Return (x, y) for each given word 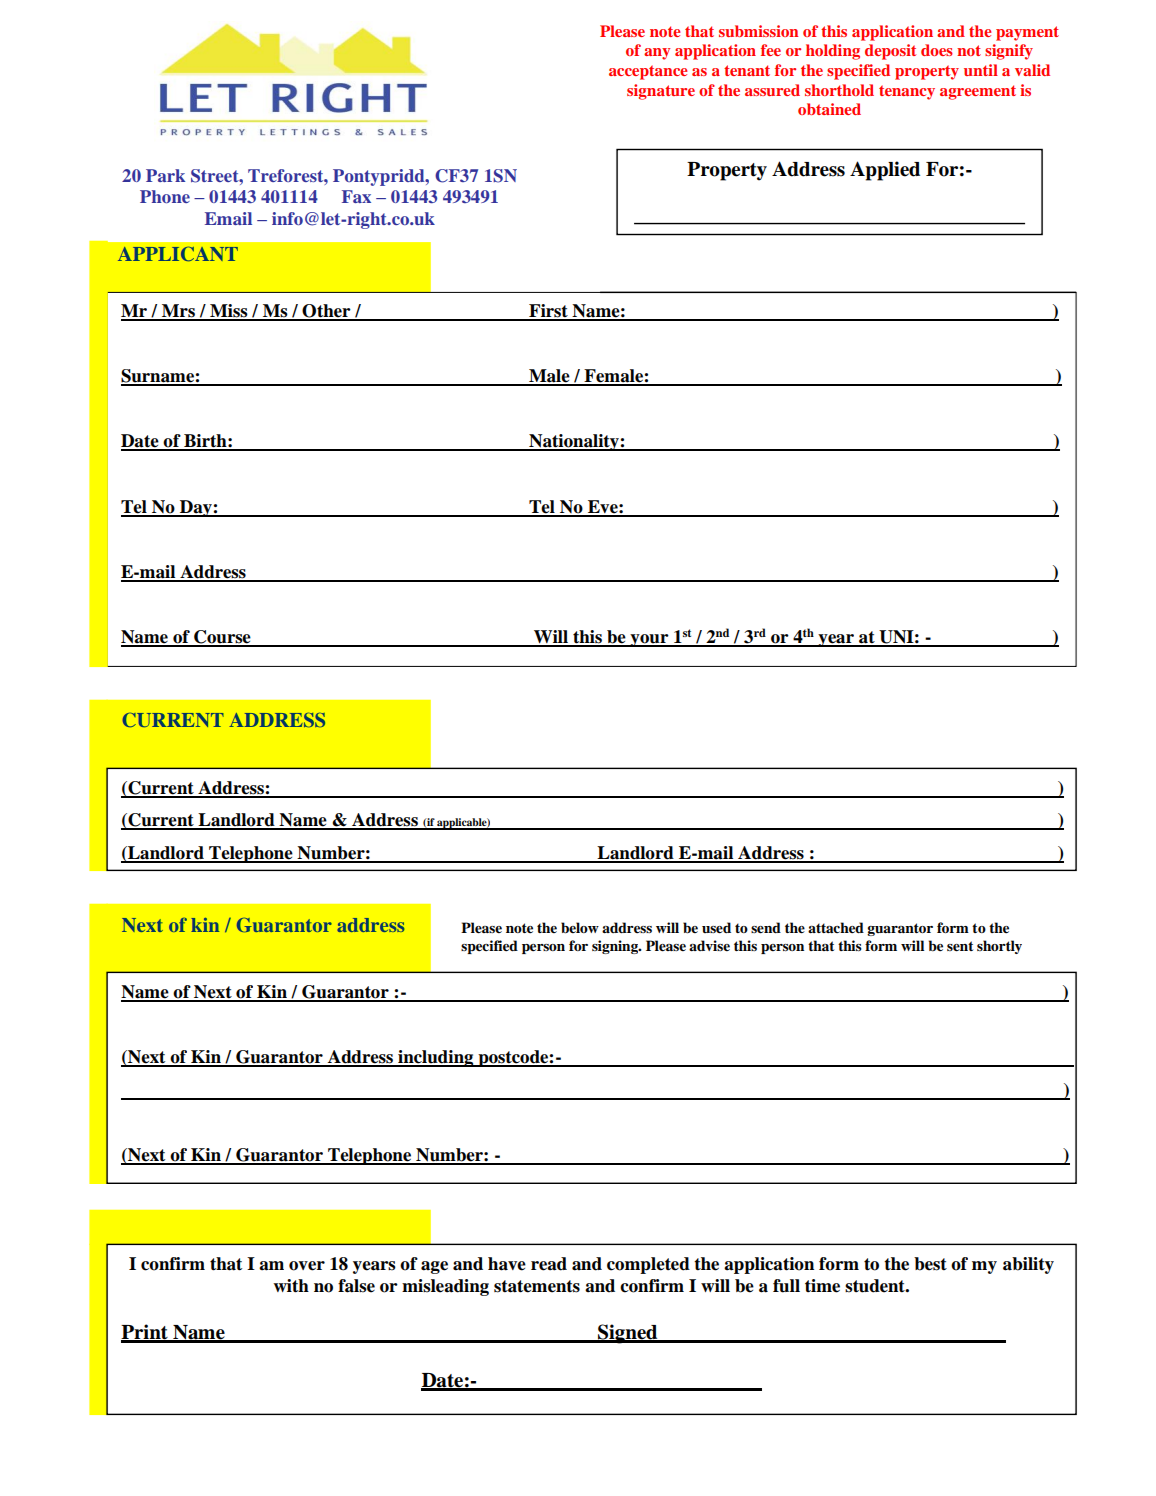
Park (165, 175)
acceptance (648, 72)
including (436, 1058)
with (291, 1286)
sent (960, 946)
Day (196, 508)
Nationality (574, 442)
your (649, 640)
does (937, 50)
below (580, 928)
